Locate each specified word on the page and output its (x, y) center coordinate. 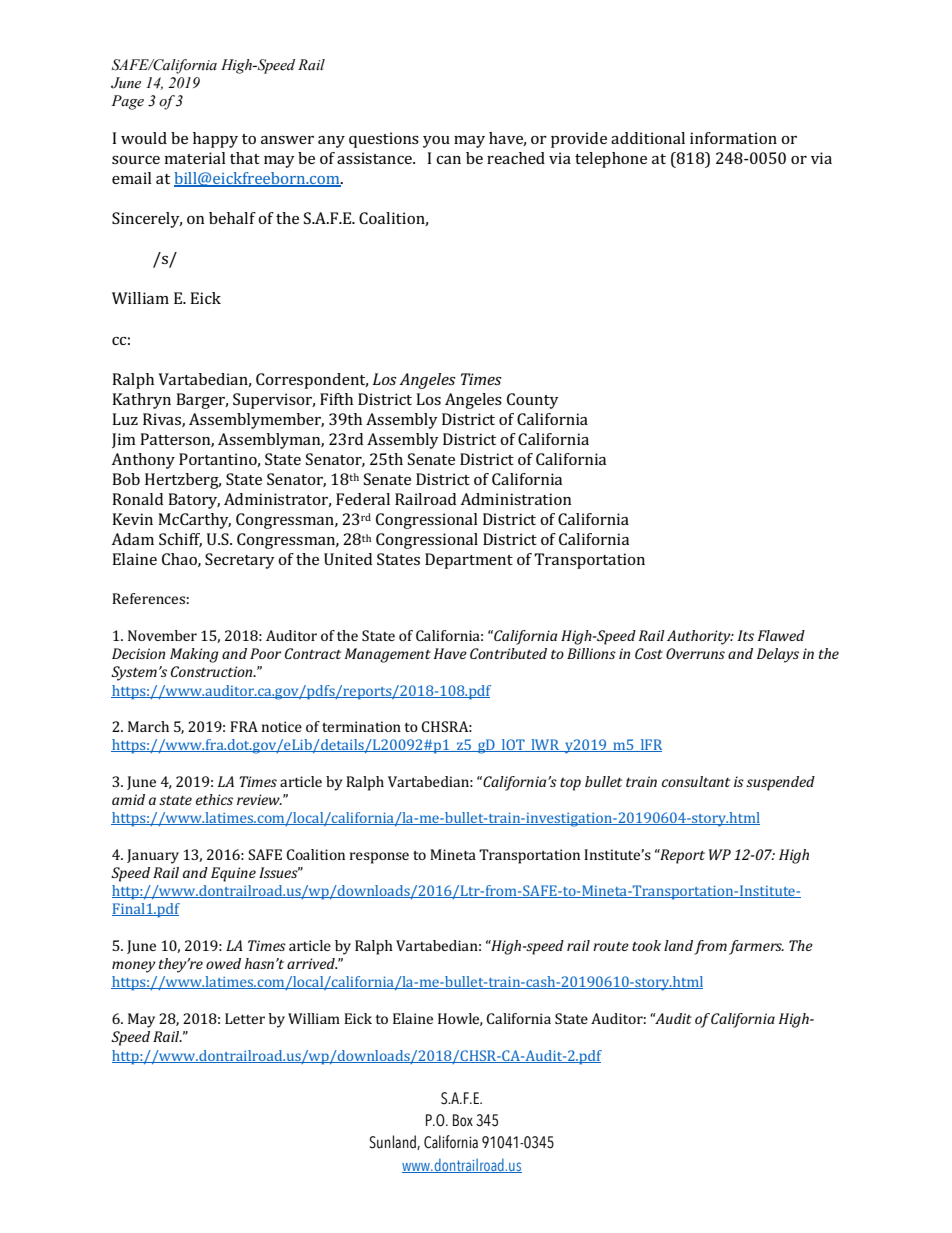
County (533, 401)
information (733, 138)
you (436, 142)
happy (215, 140)
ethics (214, 799)
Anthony (143, 461)
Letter (245, 1018)
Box (463, 1120)
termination (361, 726)
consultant (696, 781)
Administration (516, 499)
